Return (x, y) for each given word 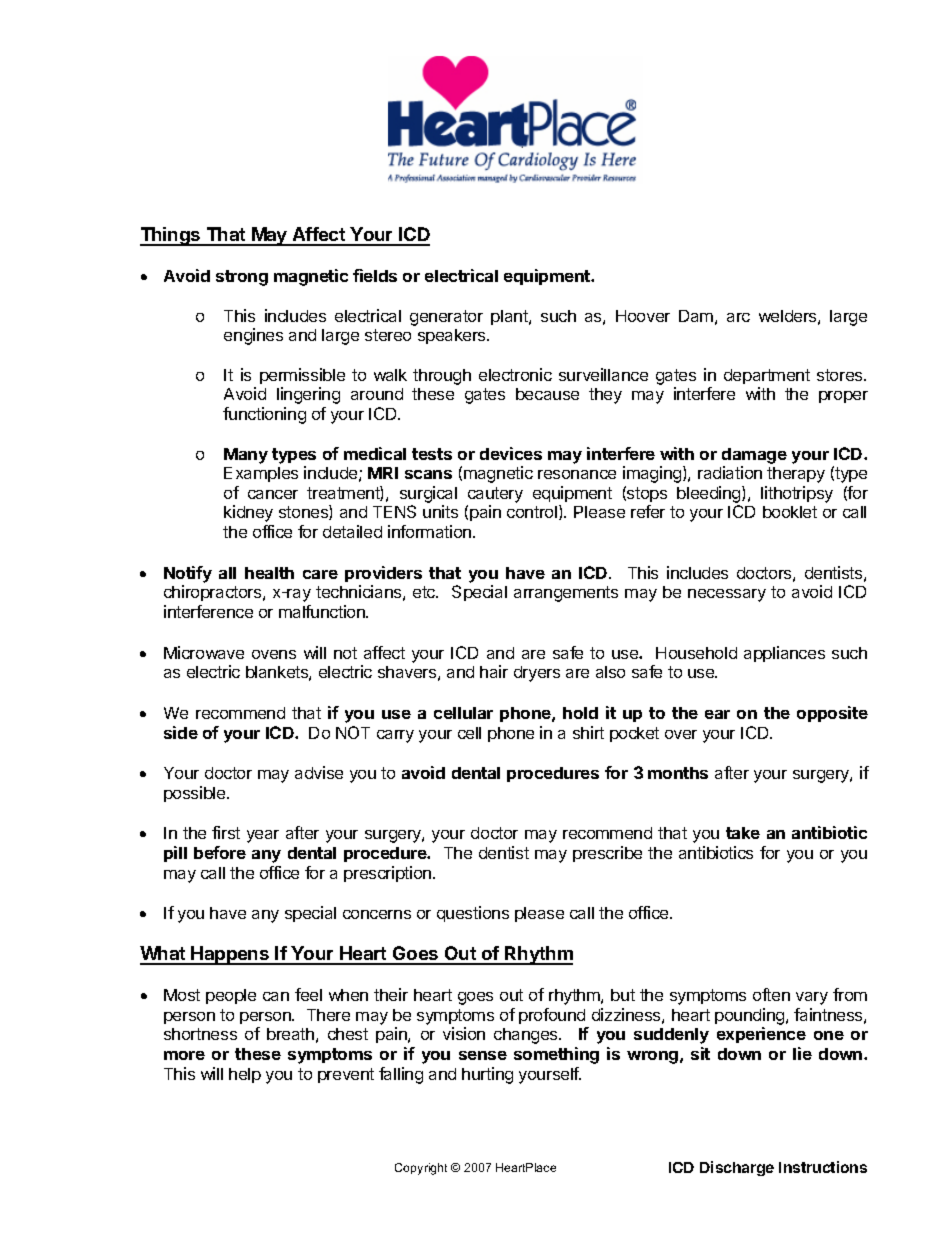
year (263, 836)
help (245, 1075)
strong (242, 278)
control (532, 512)
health (269, 573)
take (743, 833)
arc (738, 317)
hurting (487, 1075)
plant (510, 317)
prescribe (607, 854)
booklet (790, 512)
